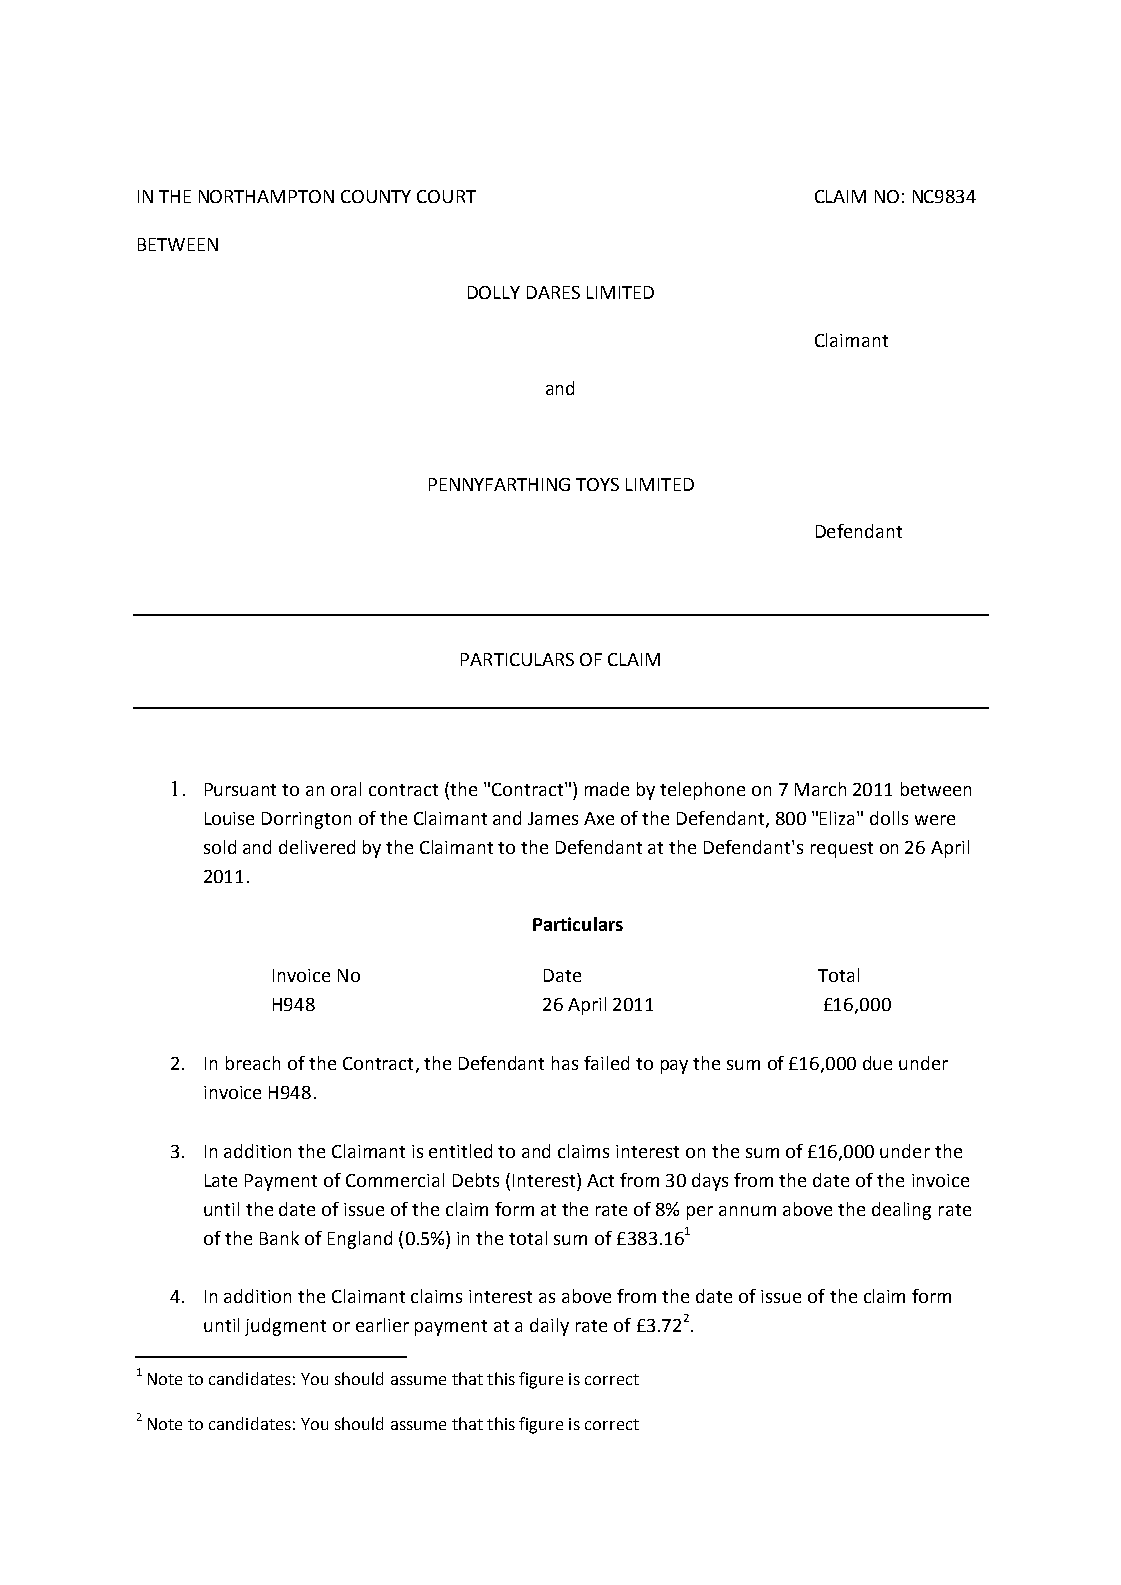 This page has height=1585, width=1121. Describe the element at coordinates (820, 789) in the page. I see `March` at that location.
